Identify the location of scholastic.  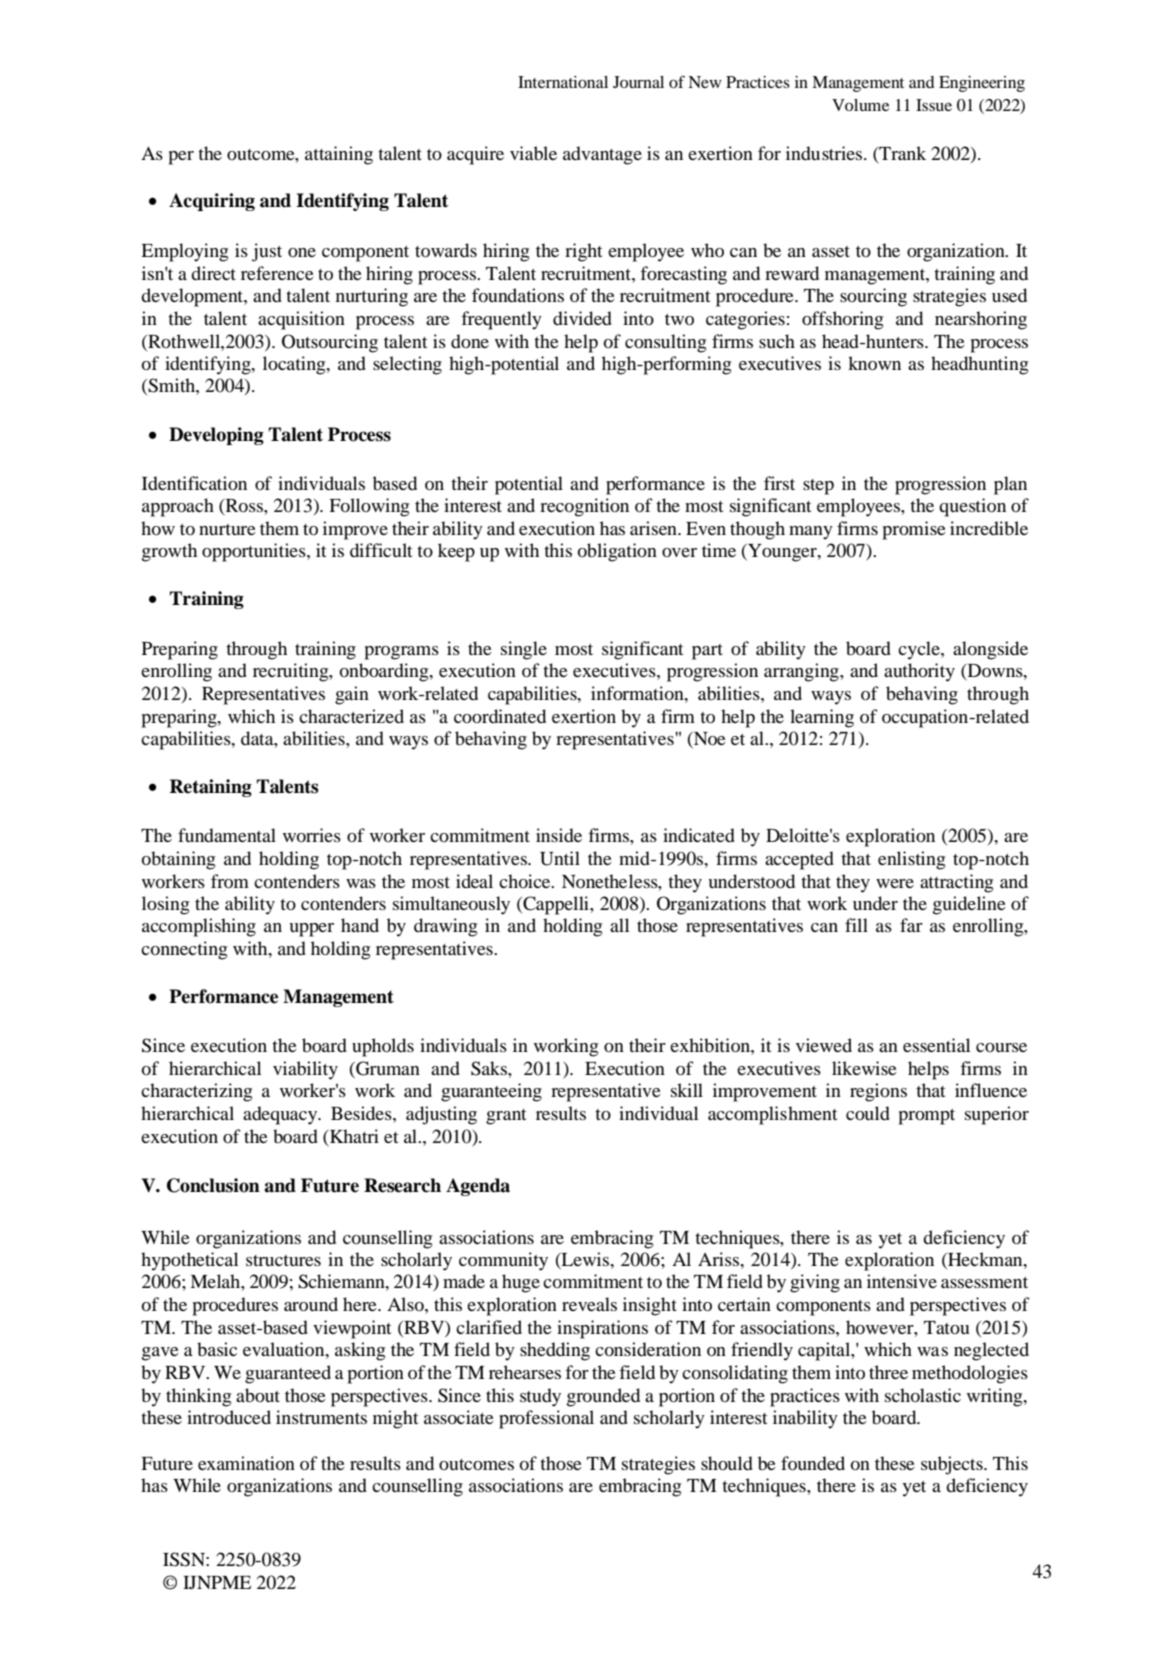
(923, 1395).
